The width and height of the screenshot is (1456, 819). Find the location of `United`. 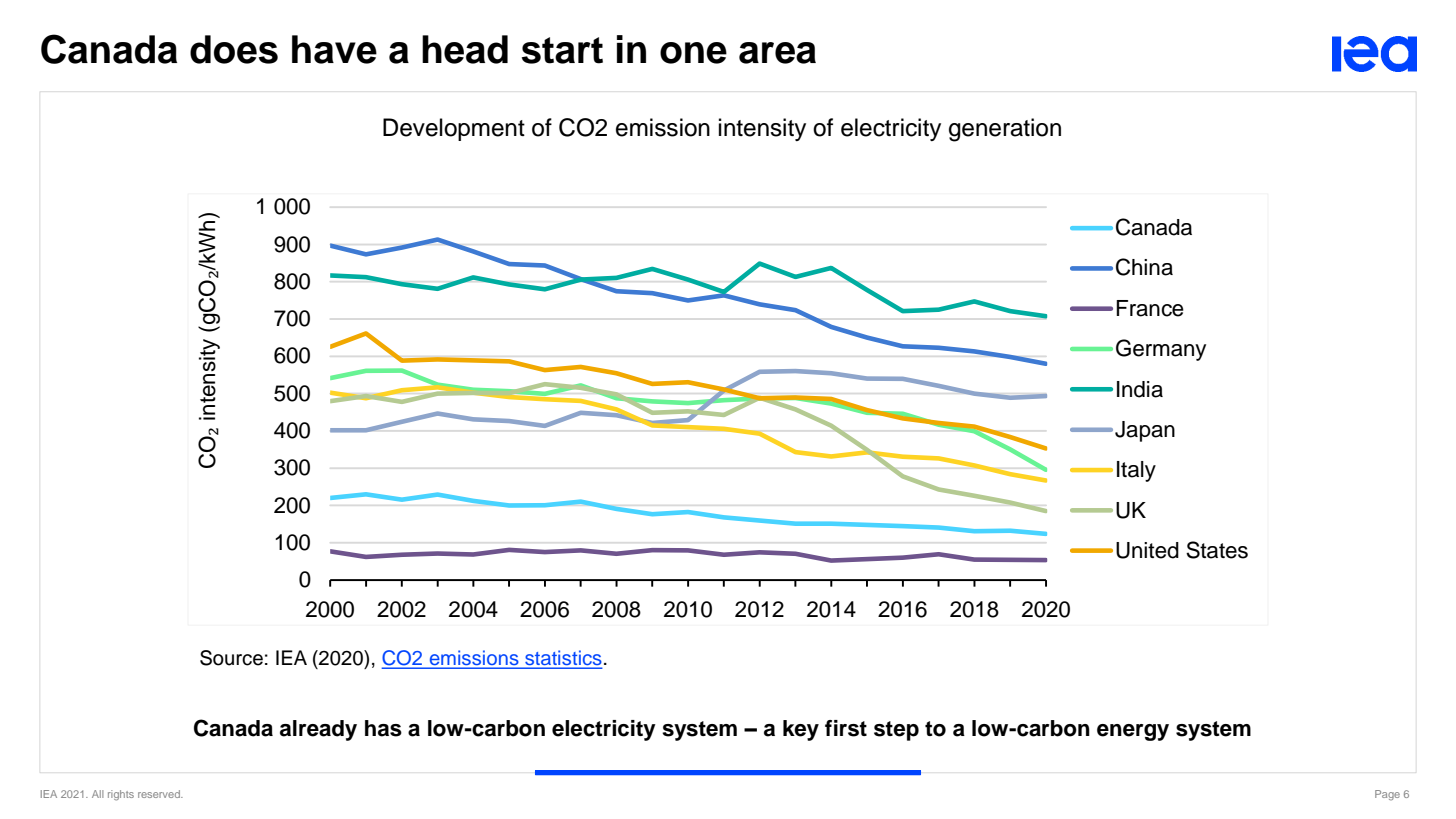

United is located at coordinates (1147, 550).
